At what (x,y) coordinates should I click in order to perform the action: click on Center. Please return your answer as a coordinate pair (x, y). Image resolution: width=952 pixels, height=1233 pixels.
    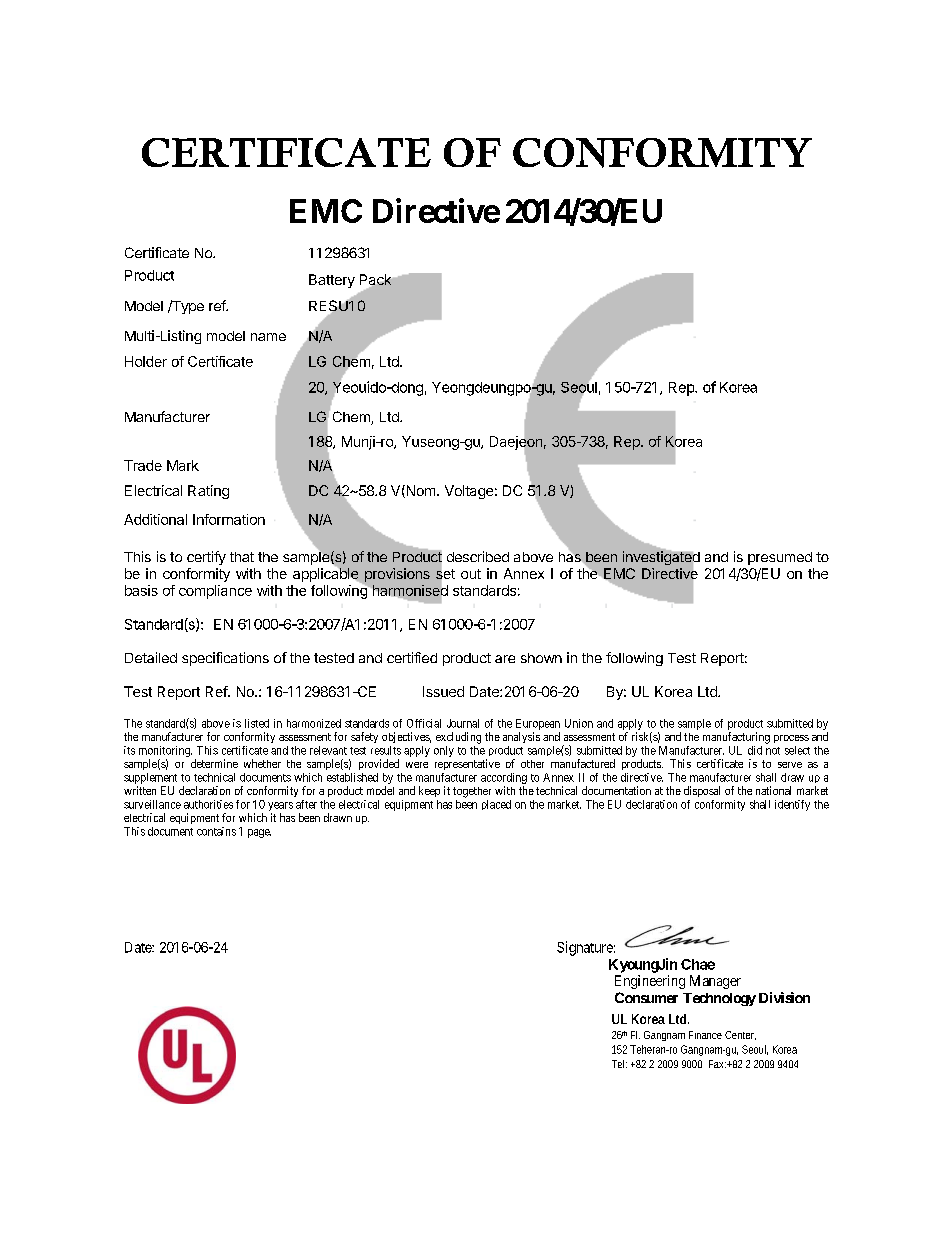
    Looking at the image, I should click on (740, 1035).
